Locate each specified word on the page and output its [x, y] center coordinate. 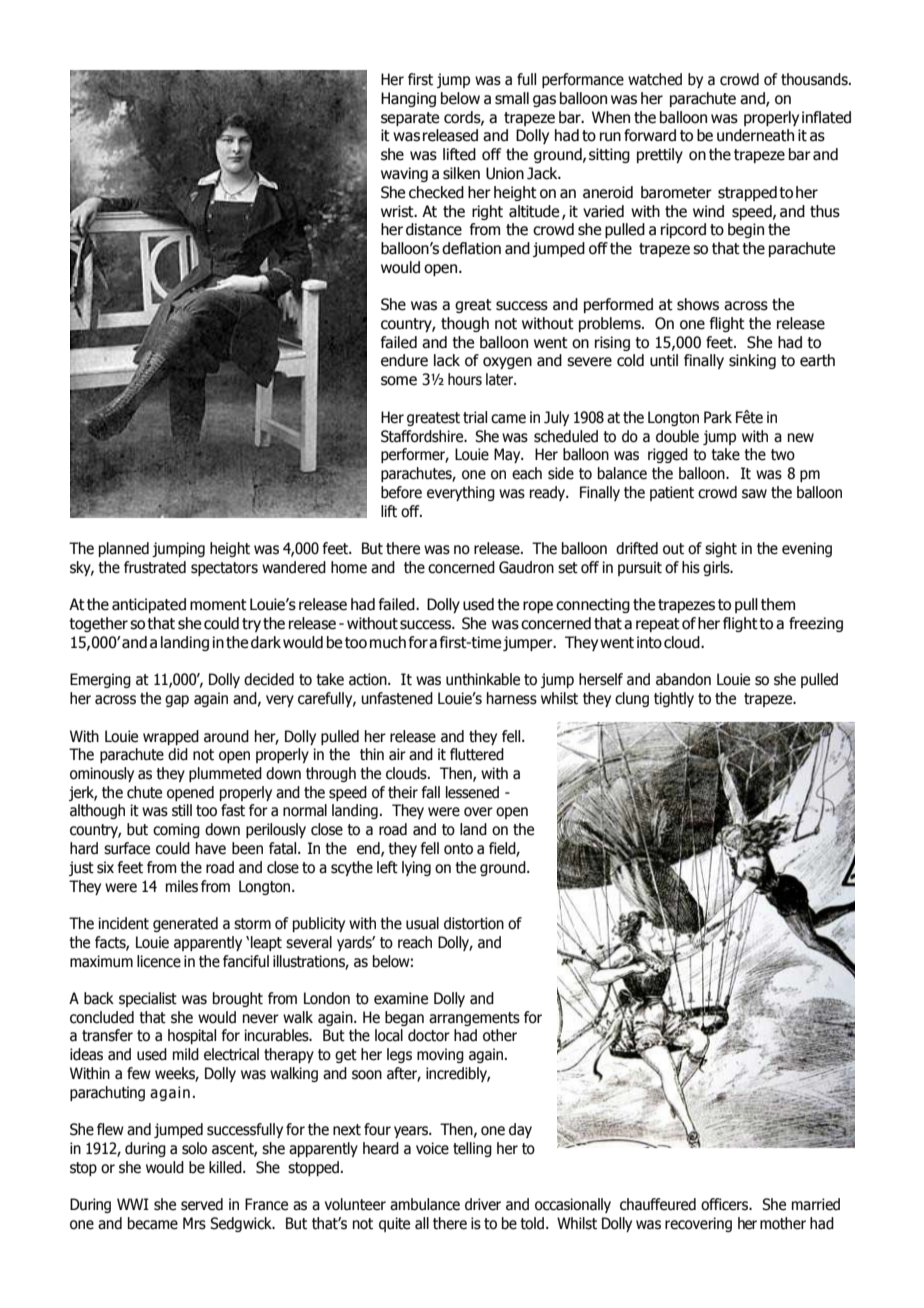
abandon [683, 679]
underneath [755, 135]
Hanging [408, 99]
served [202, 1204]
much [388, 642]
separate [410, 119]
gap [177, 701]
